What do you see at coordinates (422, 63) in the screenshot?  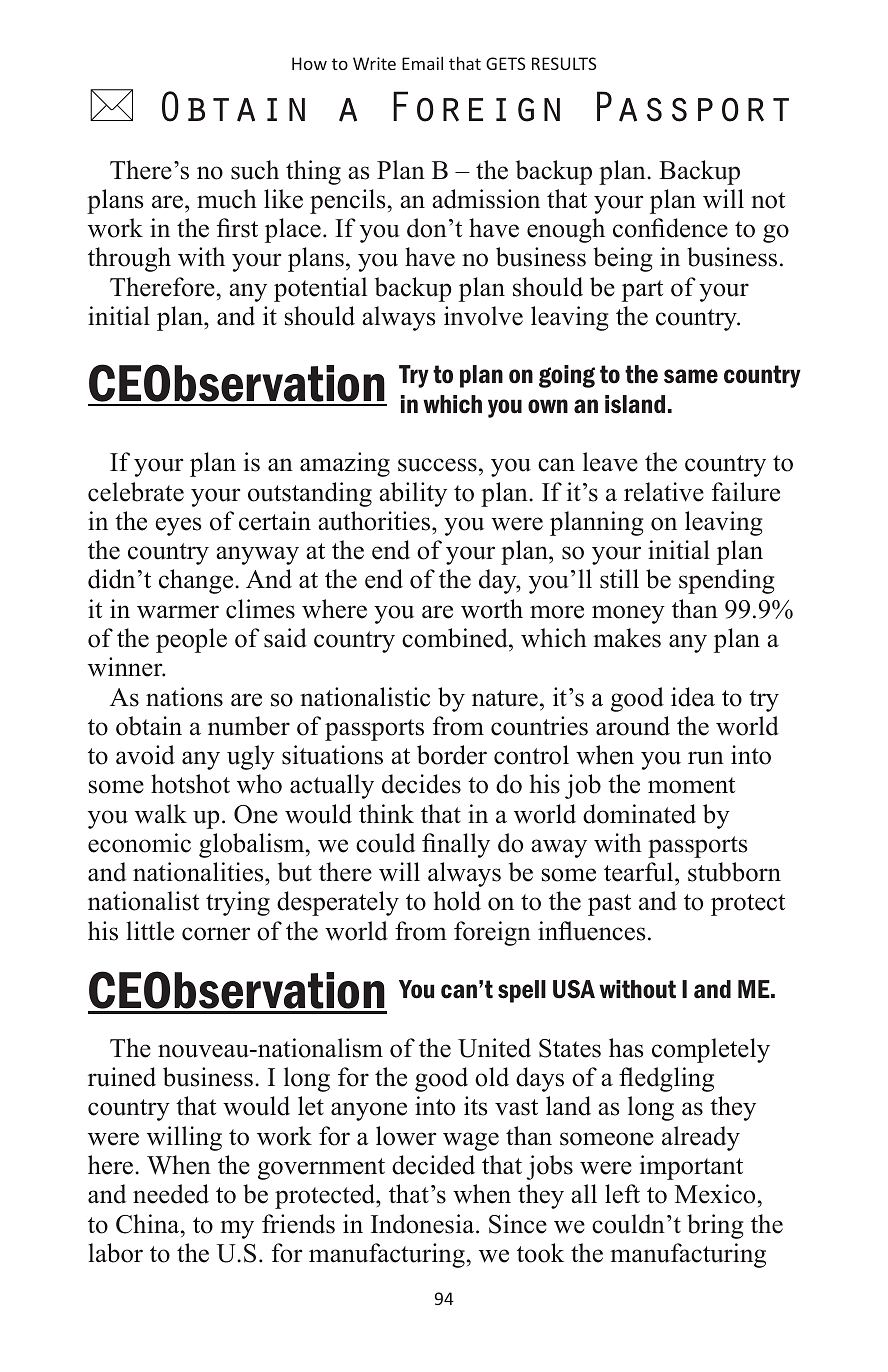 I see `Email` at bounding box center [422, 63].
